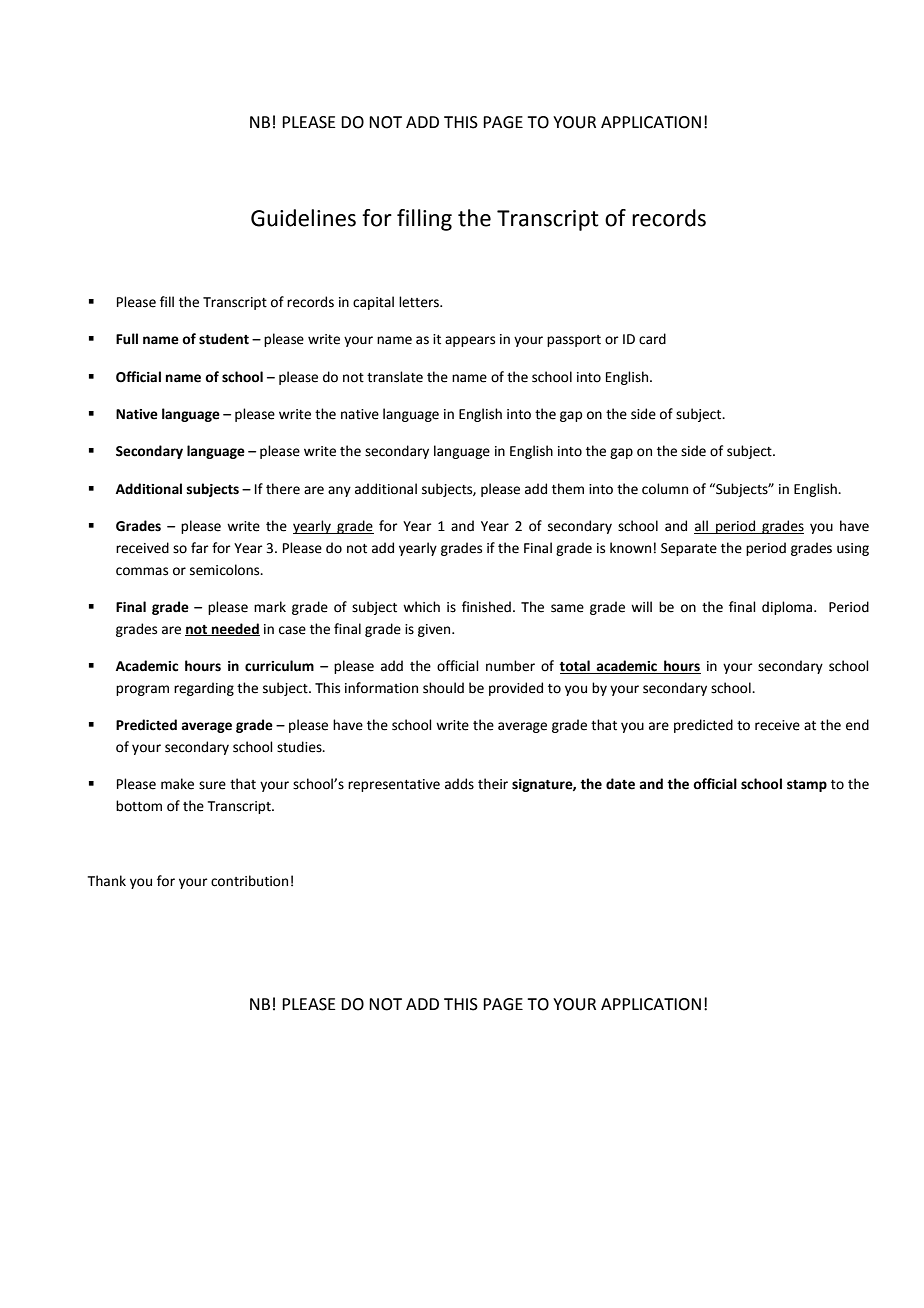 The height and width of the screenshot is (1308, 924). I want to click on them, so click(568, 489).
